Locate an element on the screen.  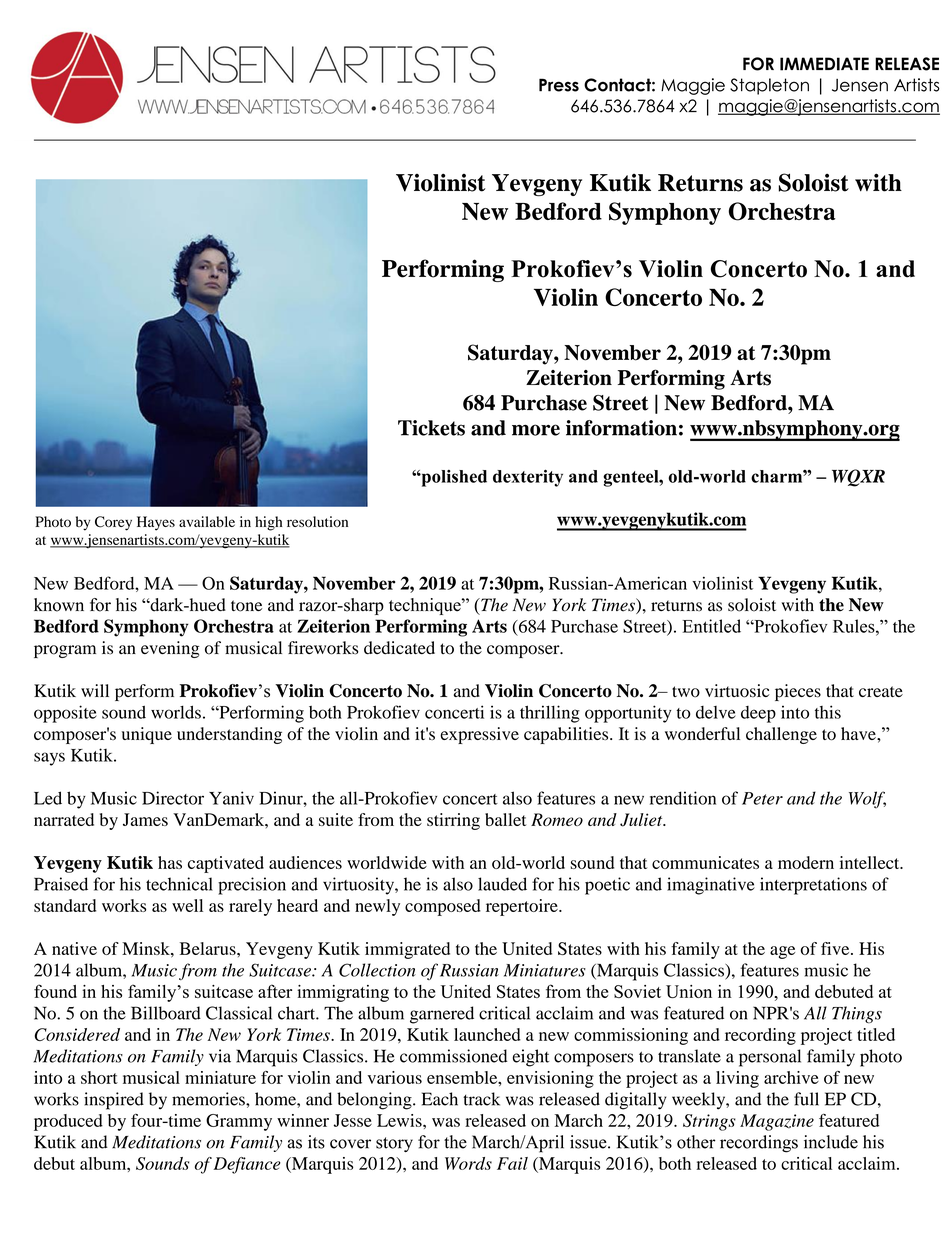
dedicated is located at coordinates (399, 648).
